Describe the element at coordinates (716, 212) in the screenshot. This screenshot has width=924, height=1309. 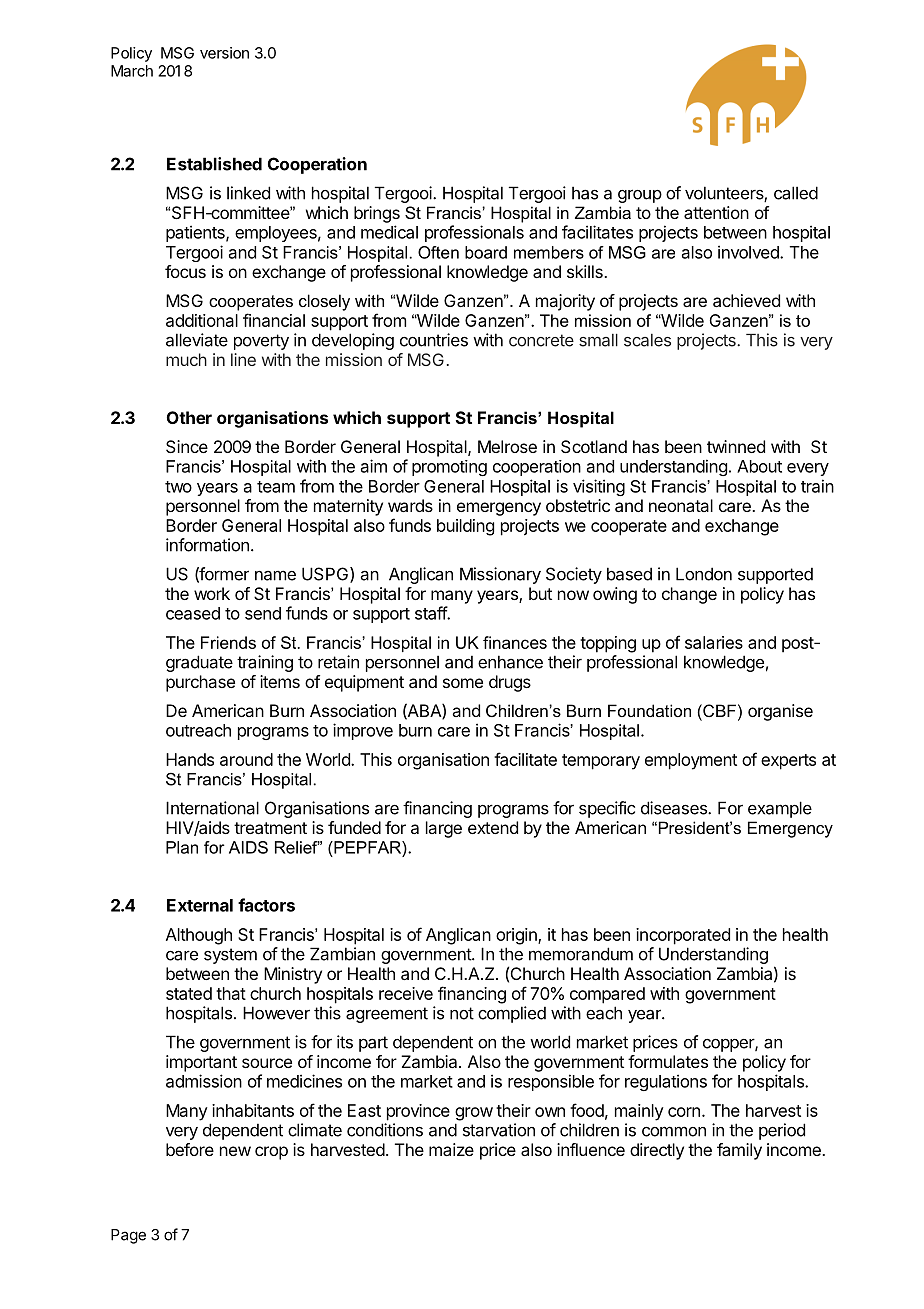
I see `attention` at that location.
